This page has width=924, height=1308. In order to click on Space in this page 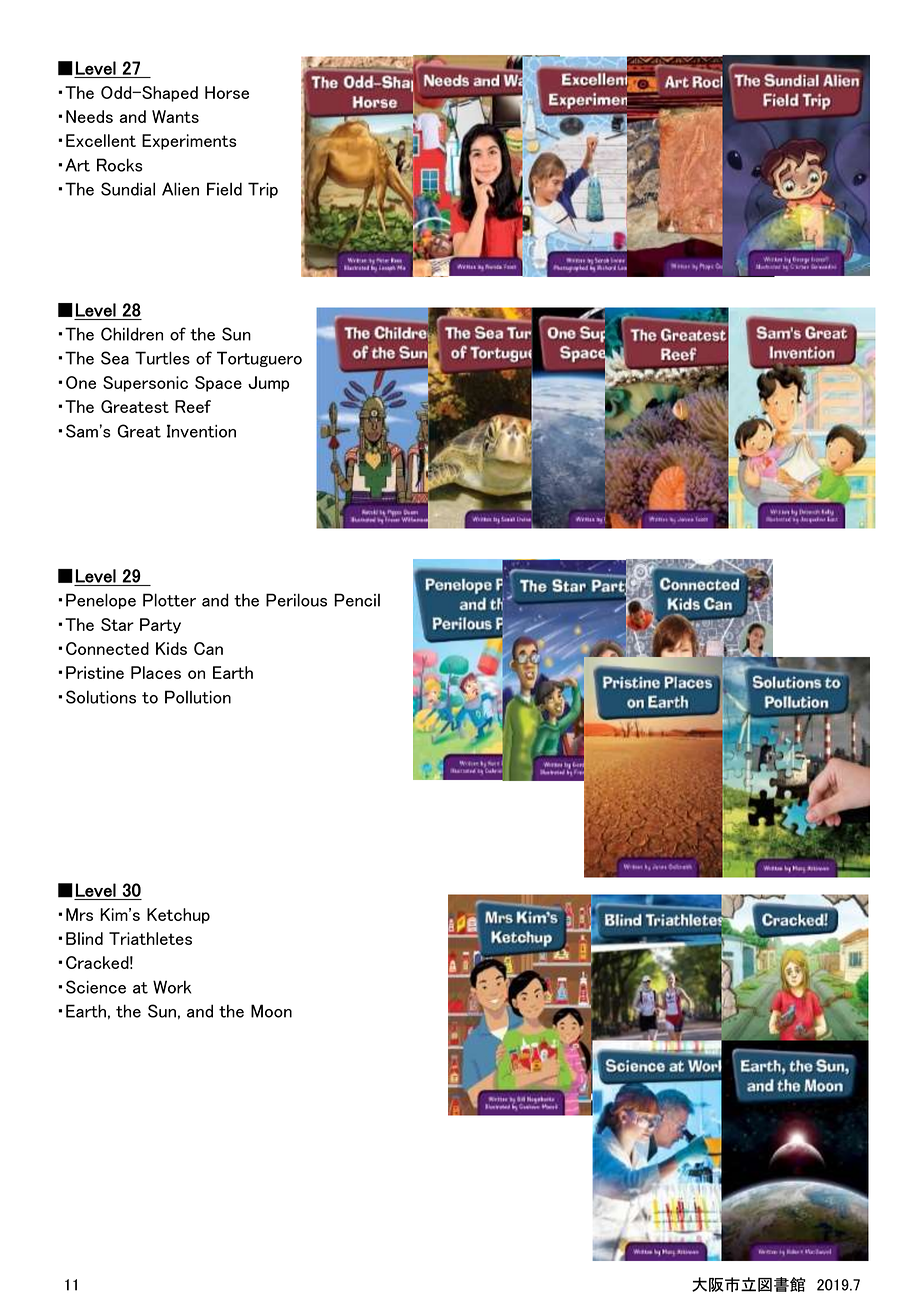, I will do `click(218, 384)`.
